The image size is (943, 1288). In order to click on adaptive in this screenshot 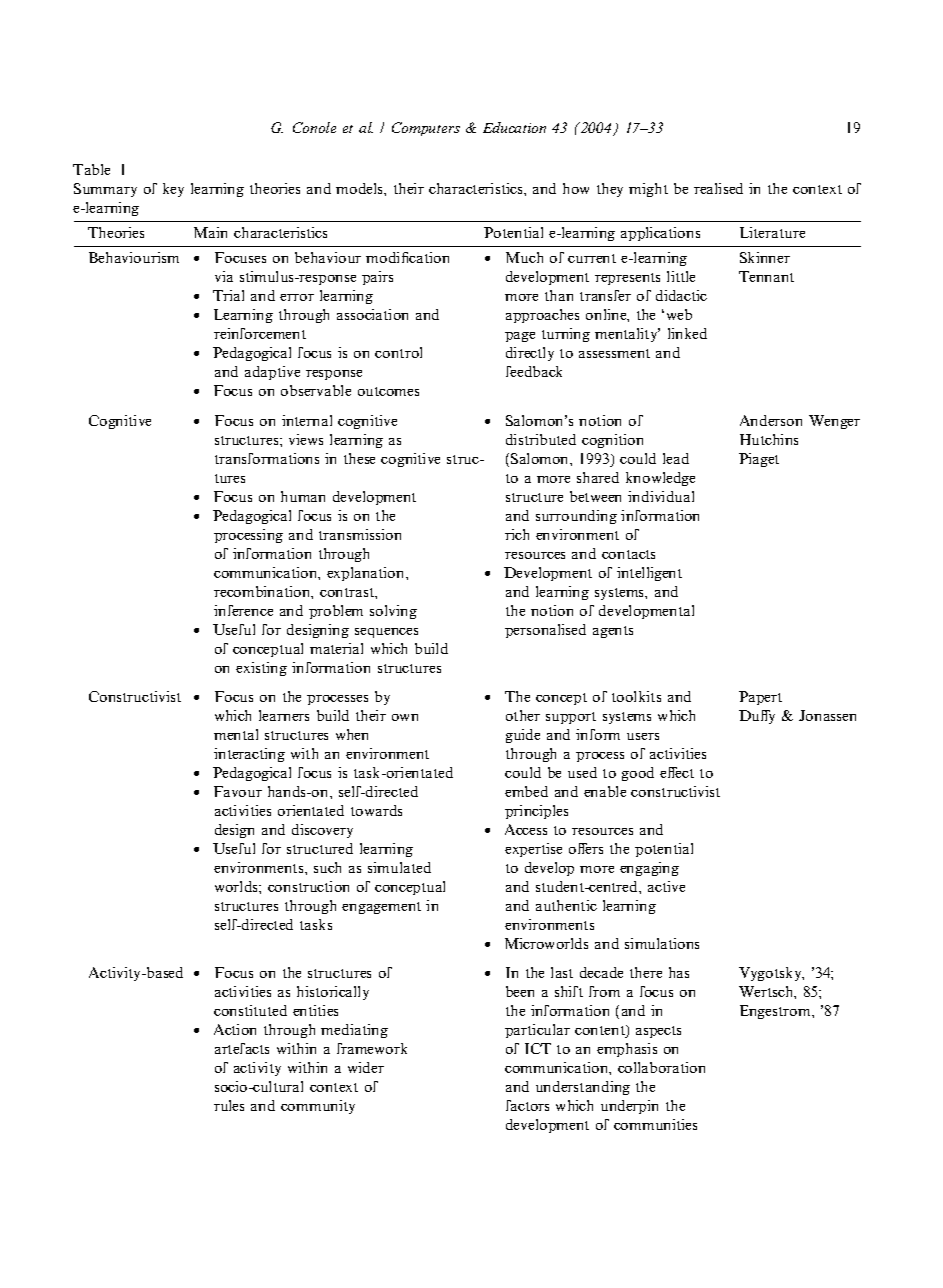, I will do `click(272, 373)`.
